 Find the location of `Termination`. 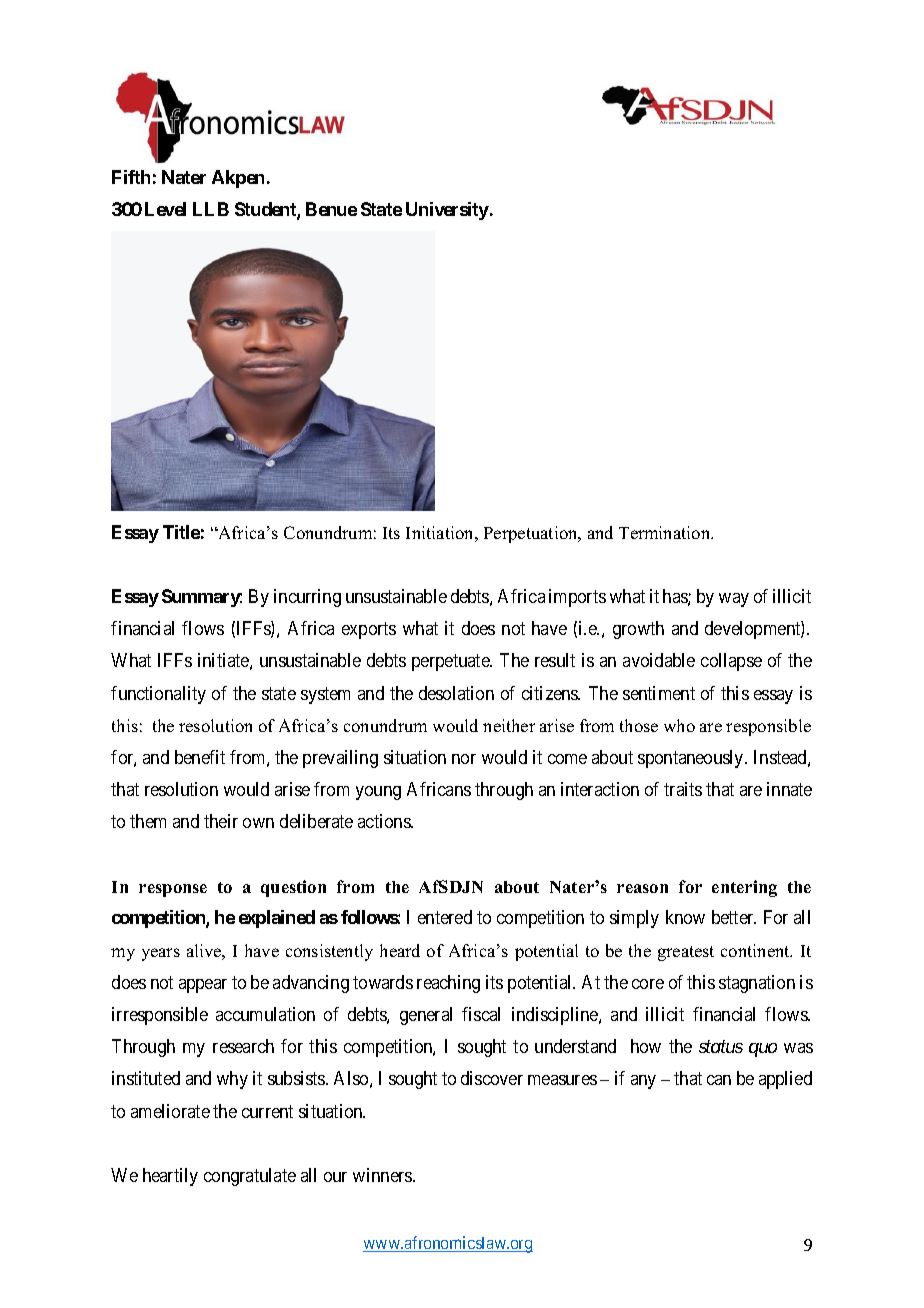

Termination is located at coordinates (666, 532).
